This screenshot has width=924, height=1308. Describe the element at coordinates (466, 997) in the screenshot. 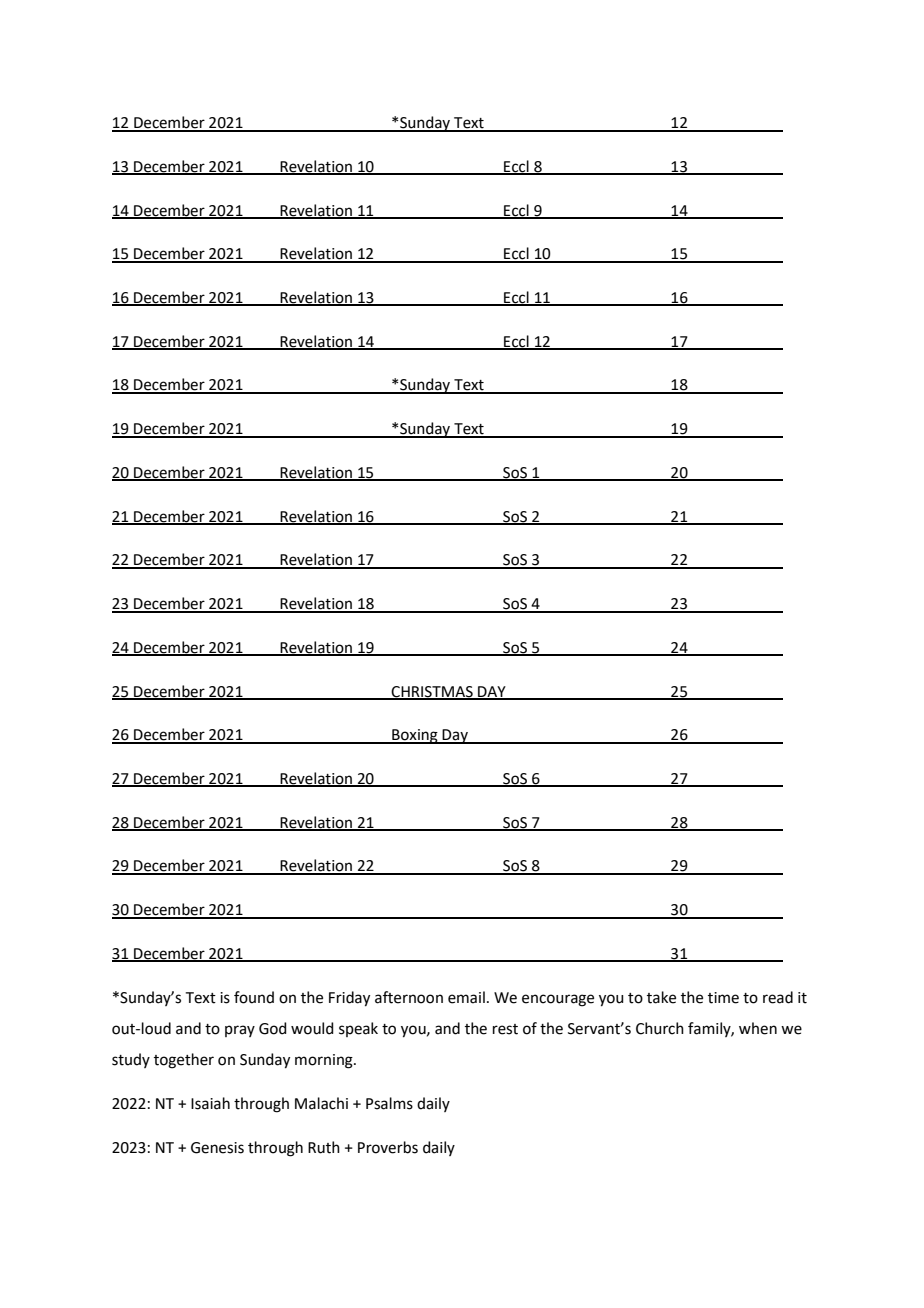

I see `email` at that location.
